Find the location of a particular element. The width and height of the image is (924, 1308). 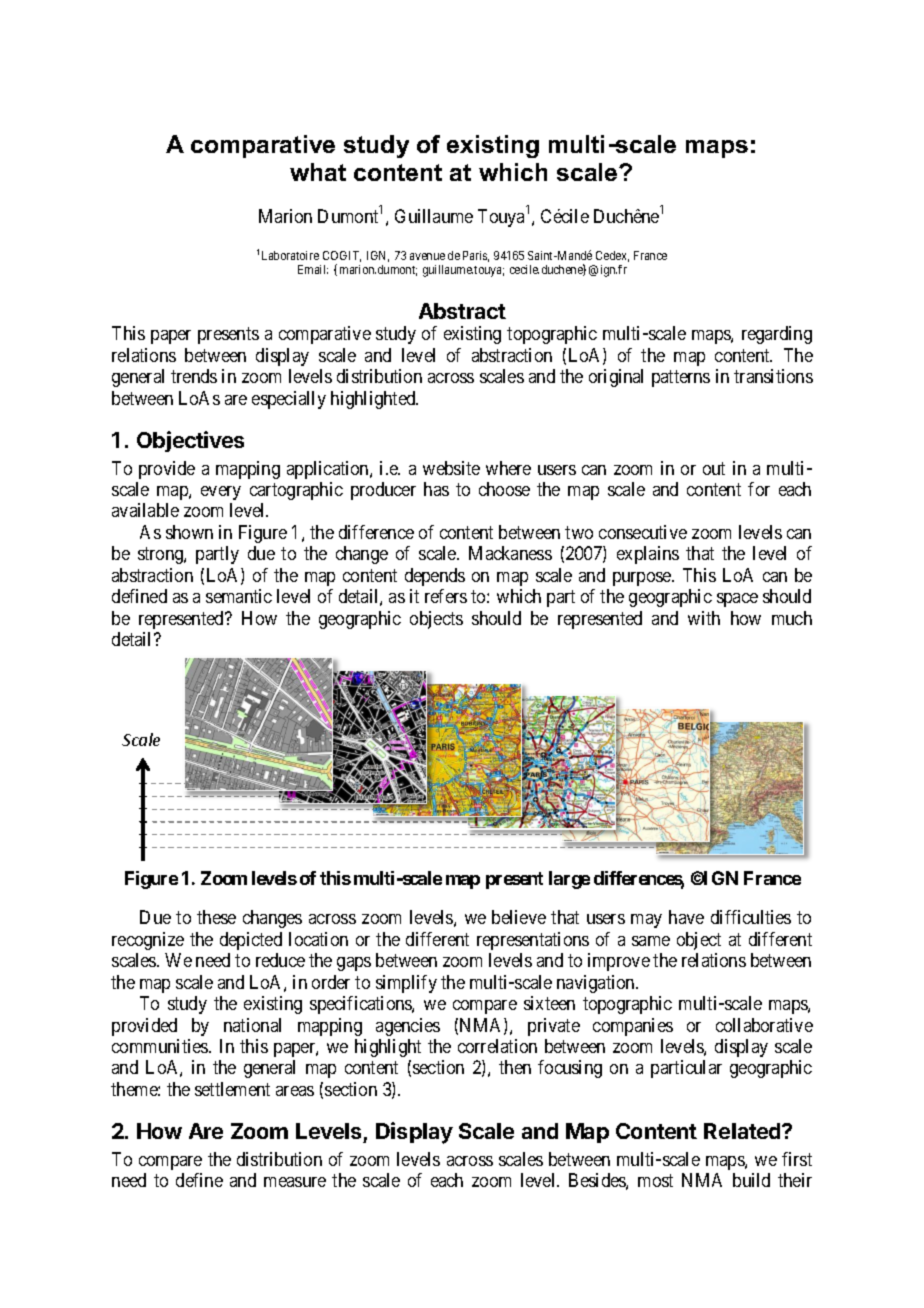

then is located at coordinates (515, 1067).
